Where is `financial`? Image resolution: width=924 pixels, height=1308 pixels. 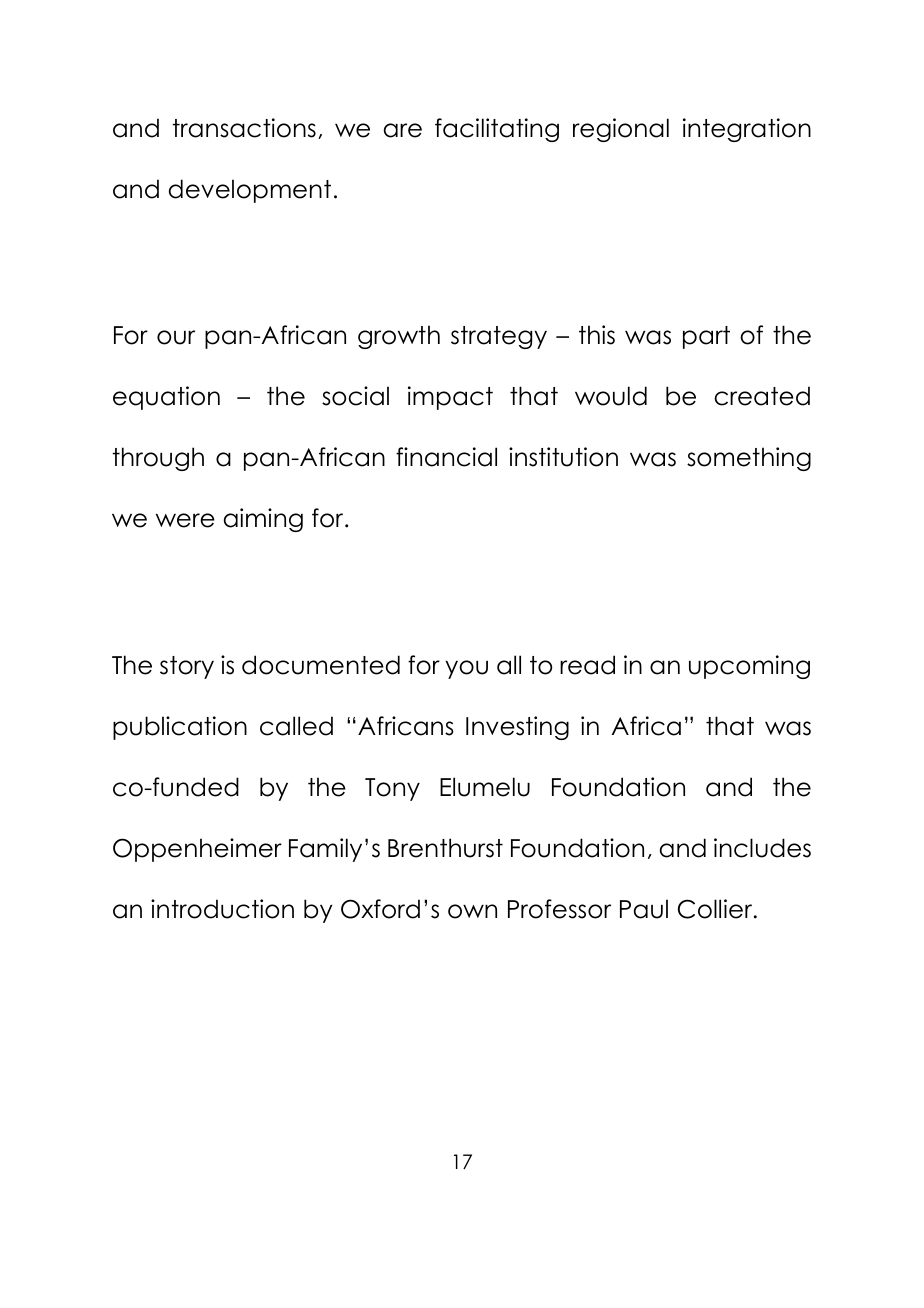 financial is located at coordinates (446, 457).
